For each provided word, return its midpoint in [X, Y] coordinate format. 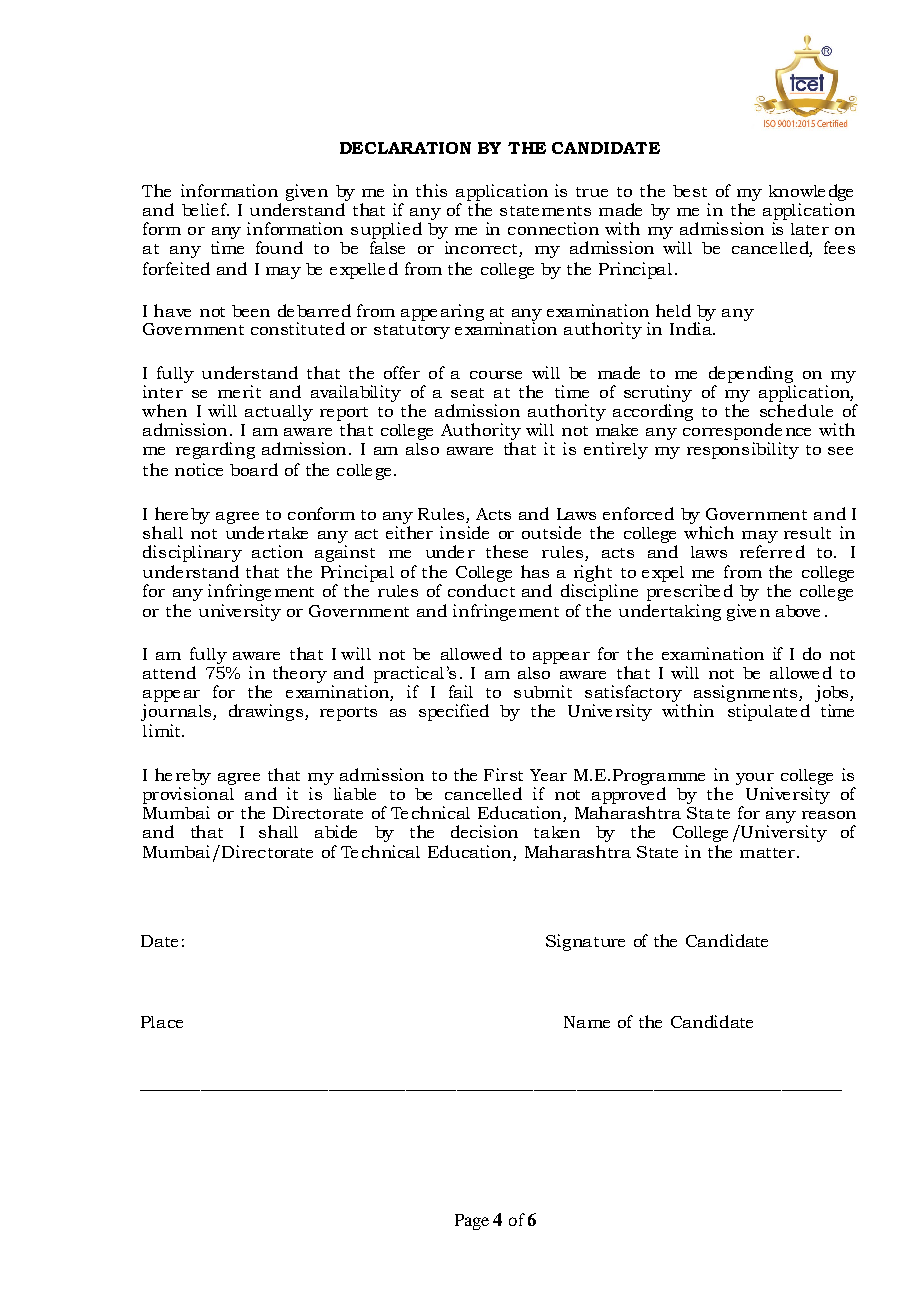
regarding [215, 450]
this [431, 190]
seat [467, 393]
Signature [585, 942]
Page [472, 1222]
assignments [747, 695]
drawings [266, 712]
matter [767, 853]
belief [205, 209]
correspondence [747, 433]
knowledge [811, 194]
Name [587, 1022]
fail [461, 691]
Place [162, 1022]
